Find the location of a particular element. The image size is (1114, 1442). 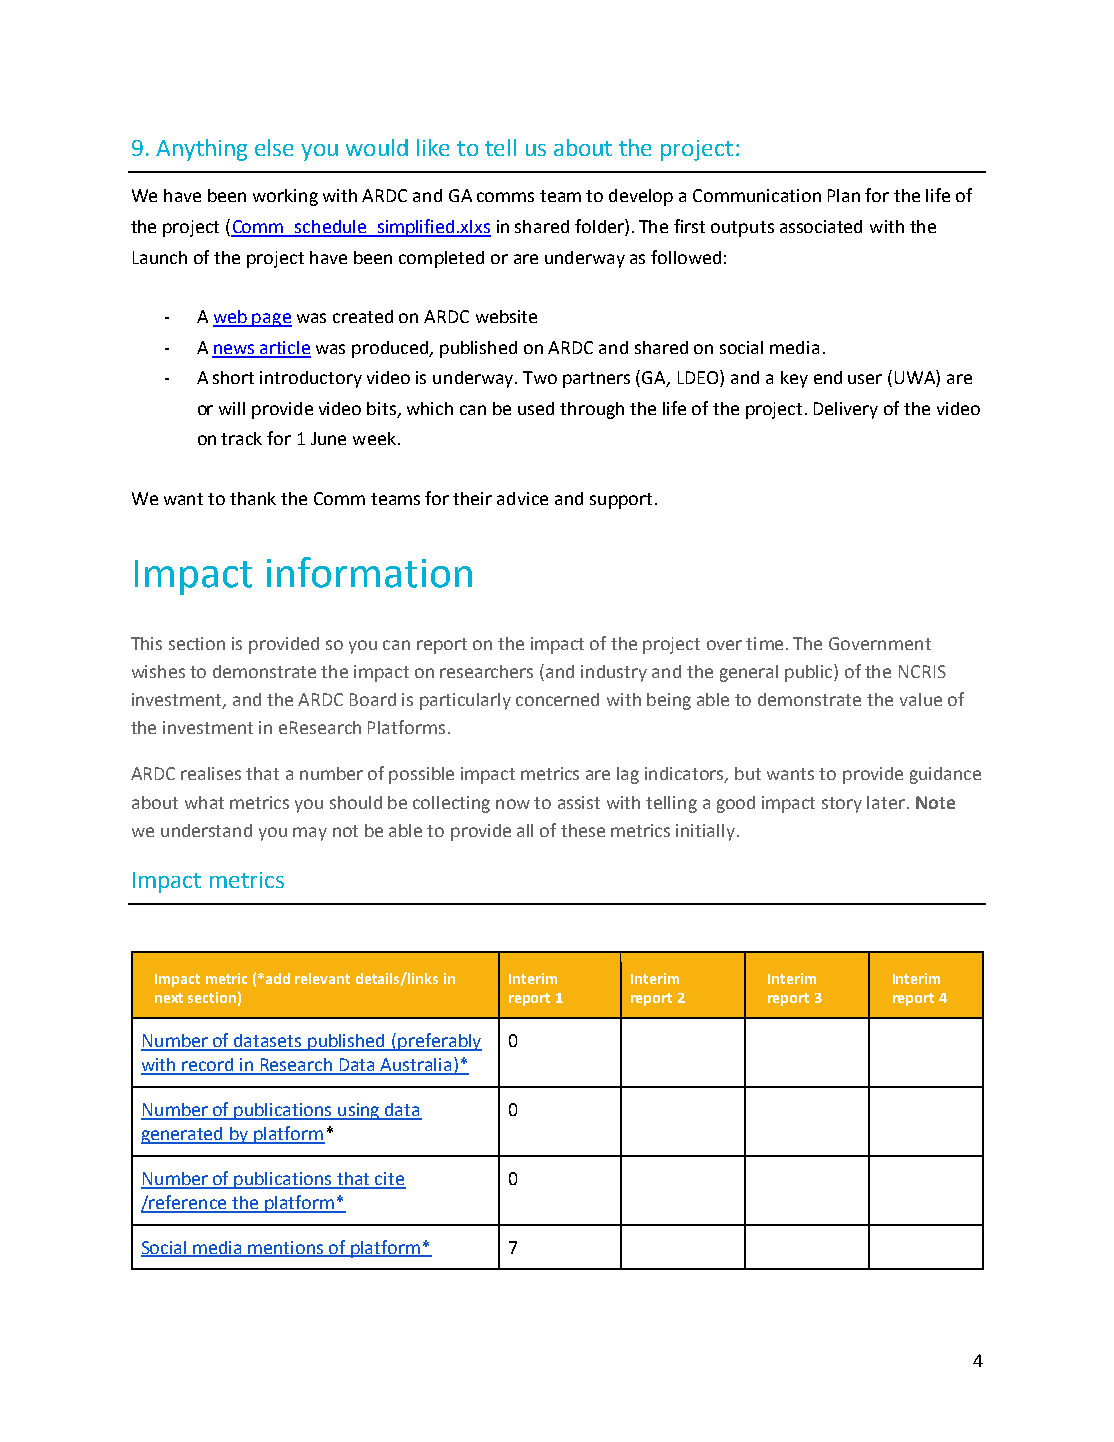

add is located at coordinates (278, 978).
